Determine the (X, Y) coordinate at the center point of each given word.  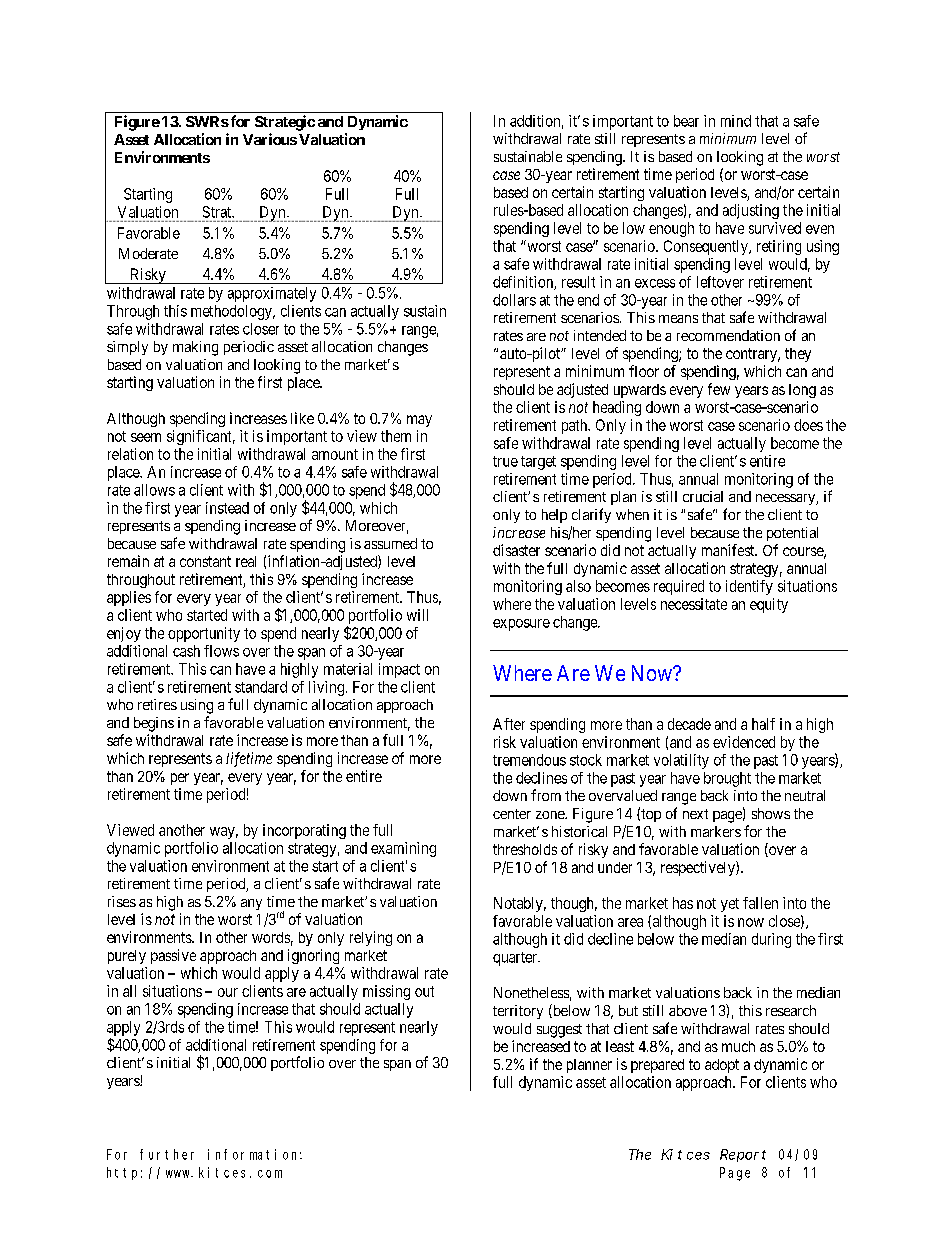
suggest (559, 1031)
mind (736, 121)
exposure (521, 625)
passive (173, 956)
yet (730, 905)
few (719, 389)
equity (769, 605)
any (251, 904)
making (195, 348)
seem (146, 437)
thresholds (525, 849)
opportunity (204, 634)
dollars (514, 300)
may (419, 421)
